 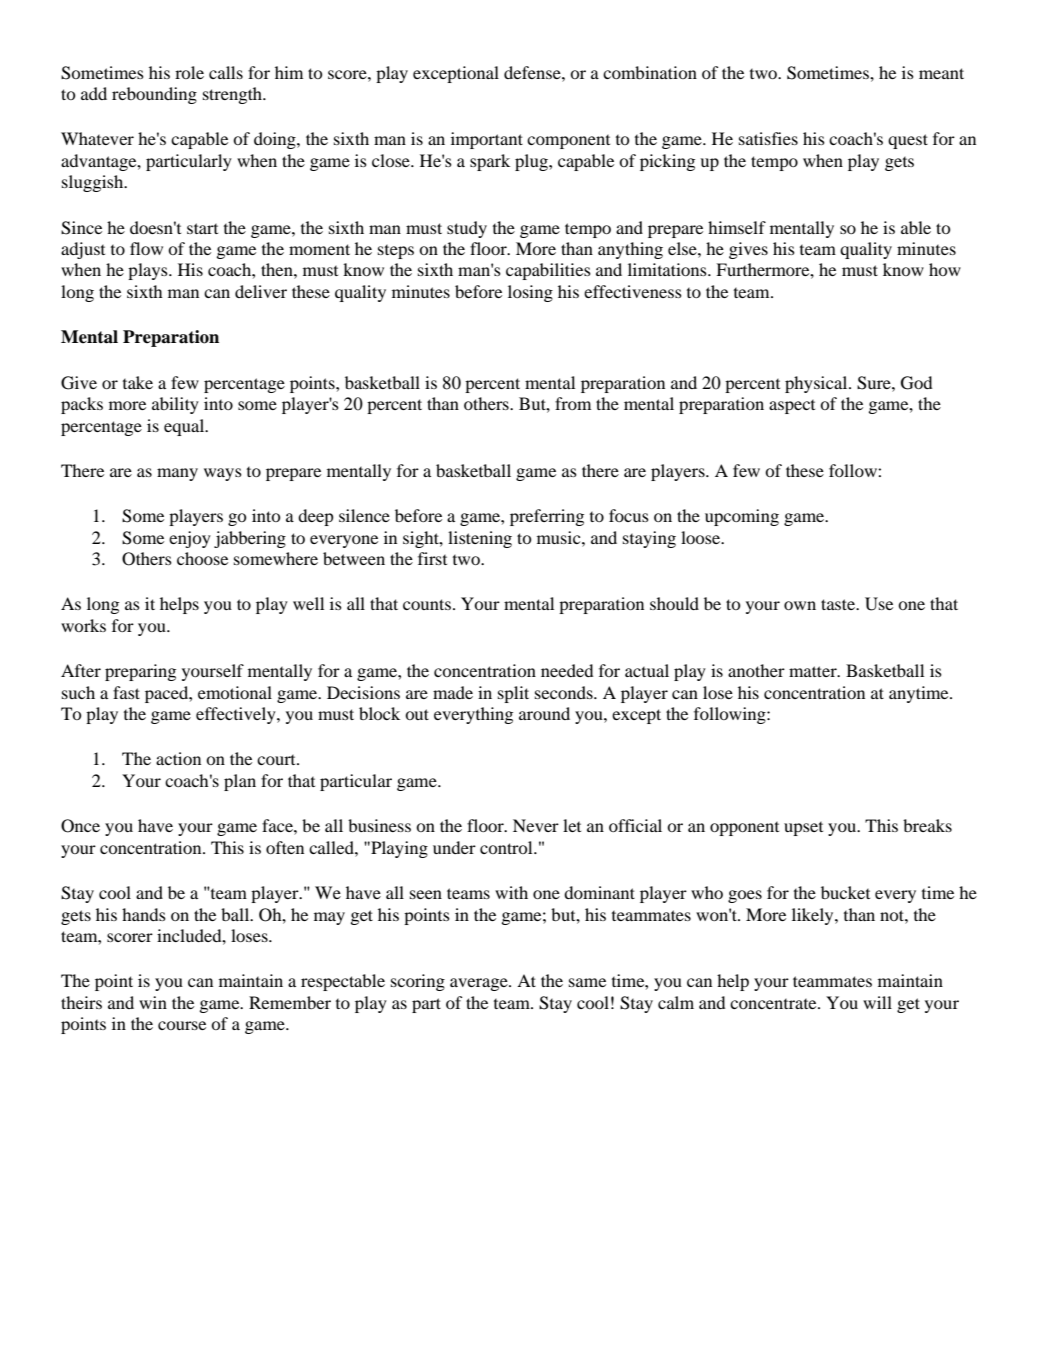 What do you see at coordinates (839, 604) in the image?
I see `taste` at bounding box center [839, 604].
